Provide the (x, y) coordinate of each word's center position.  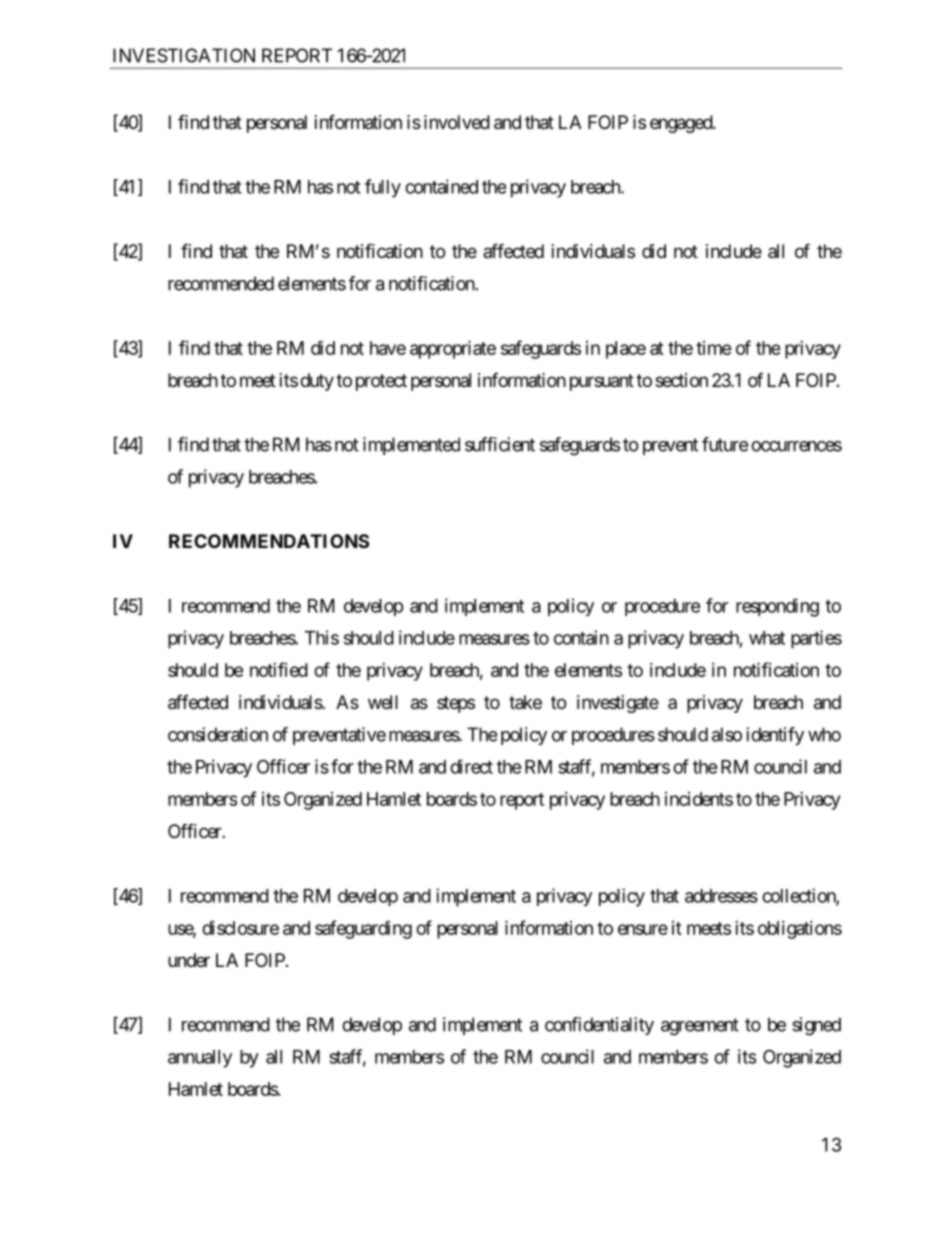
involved (457, 122)
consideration (218, 734)
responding (777, 607)
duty (317, 382)
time (714, 348)
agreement (700, 1027)
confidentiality (599, 1026)
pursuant (602, 382)
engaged (682, 124)
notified (279, 669)
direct (471, 766)
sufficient (500, 444)
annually (200, 1059)
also (727, 734)
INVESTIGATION (184, 55)
